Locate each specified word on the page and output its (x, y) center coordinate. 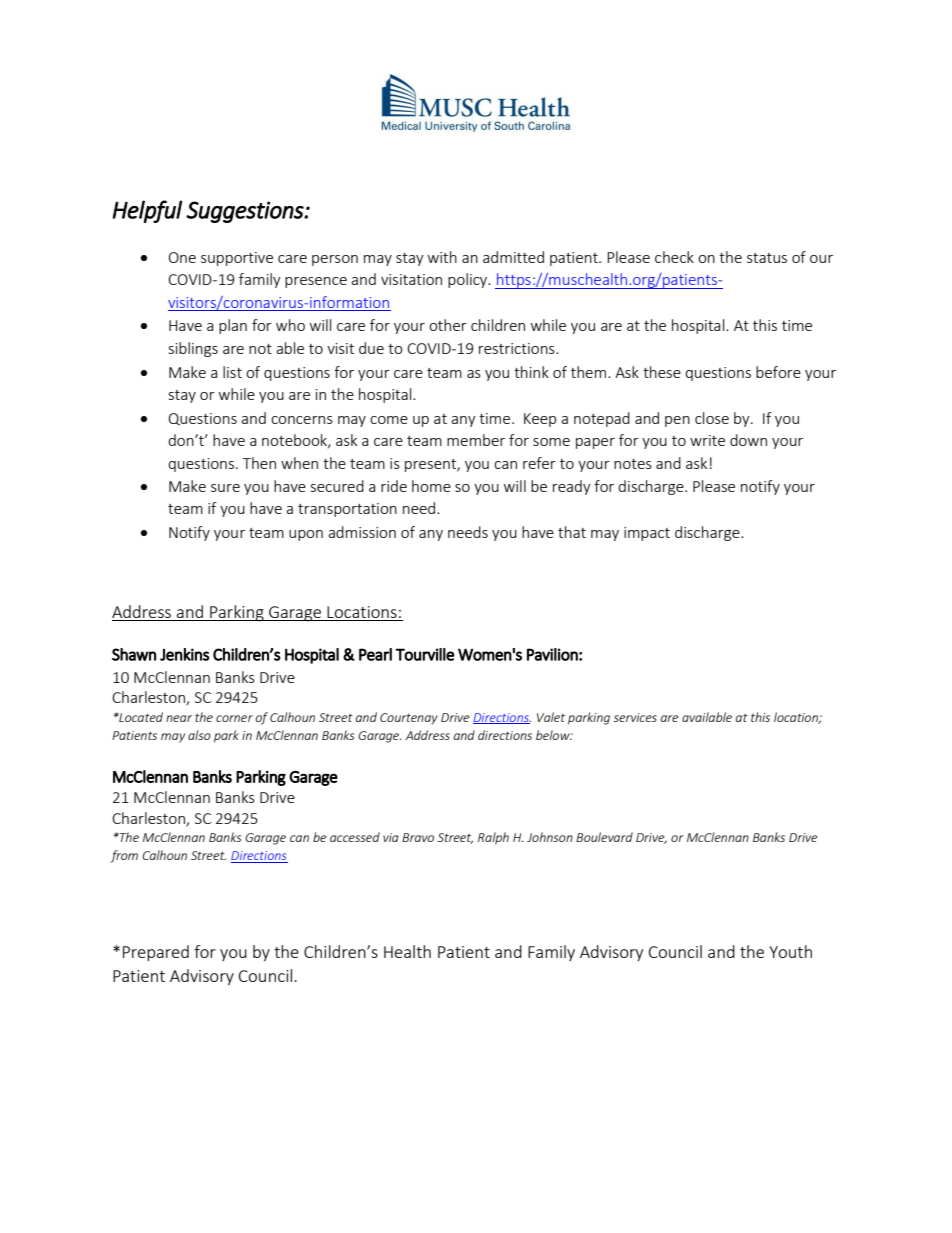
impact (647, 534)
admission (362, 532)
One (182, 257)
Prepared (156, 953)
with (442, 257)
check (674, 257)
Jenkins (184, 654)
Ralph (493, 838)
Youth (790, 951)
